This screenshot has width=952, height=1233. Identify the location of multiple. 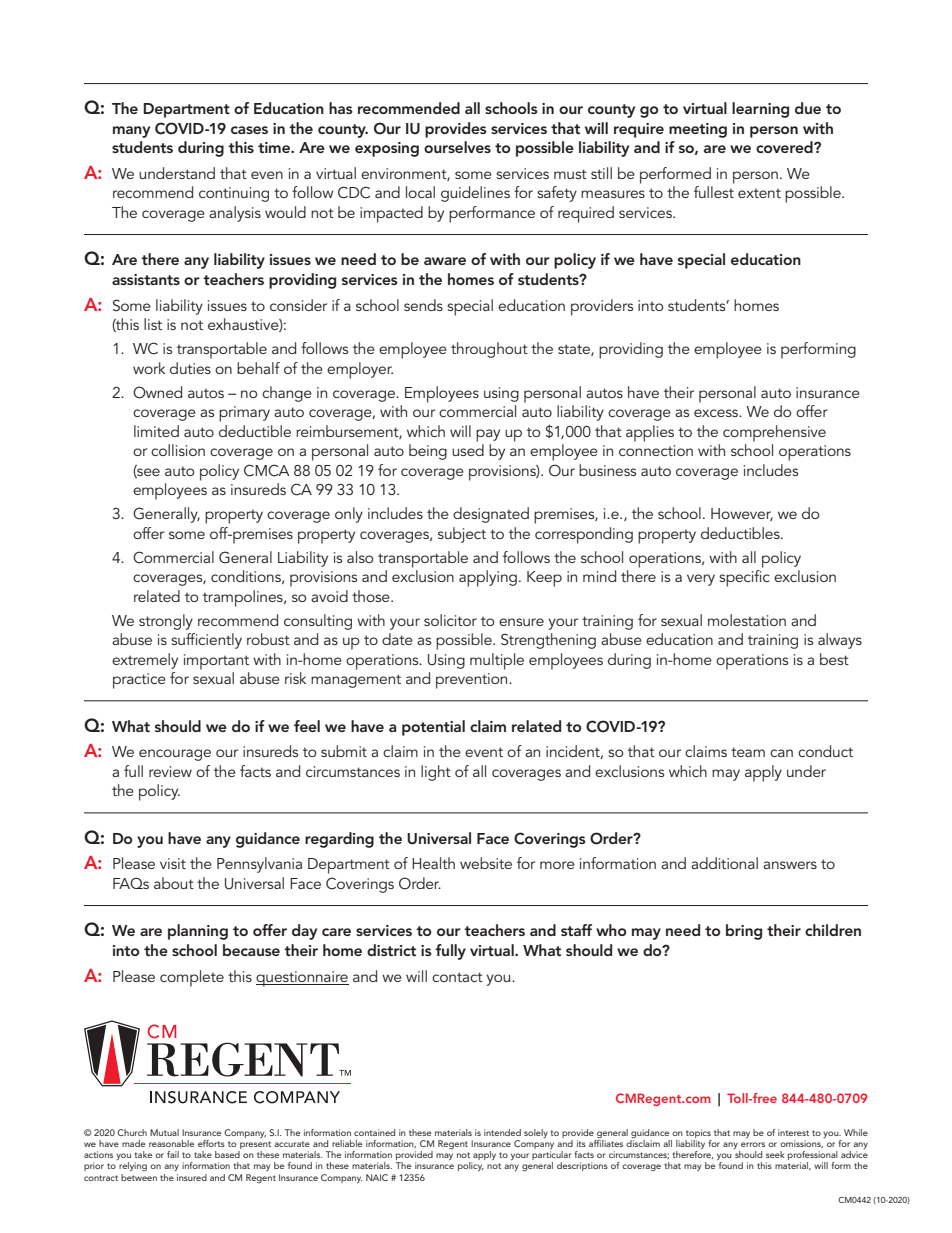
(497, 661).
